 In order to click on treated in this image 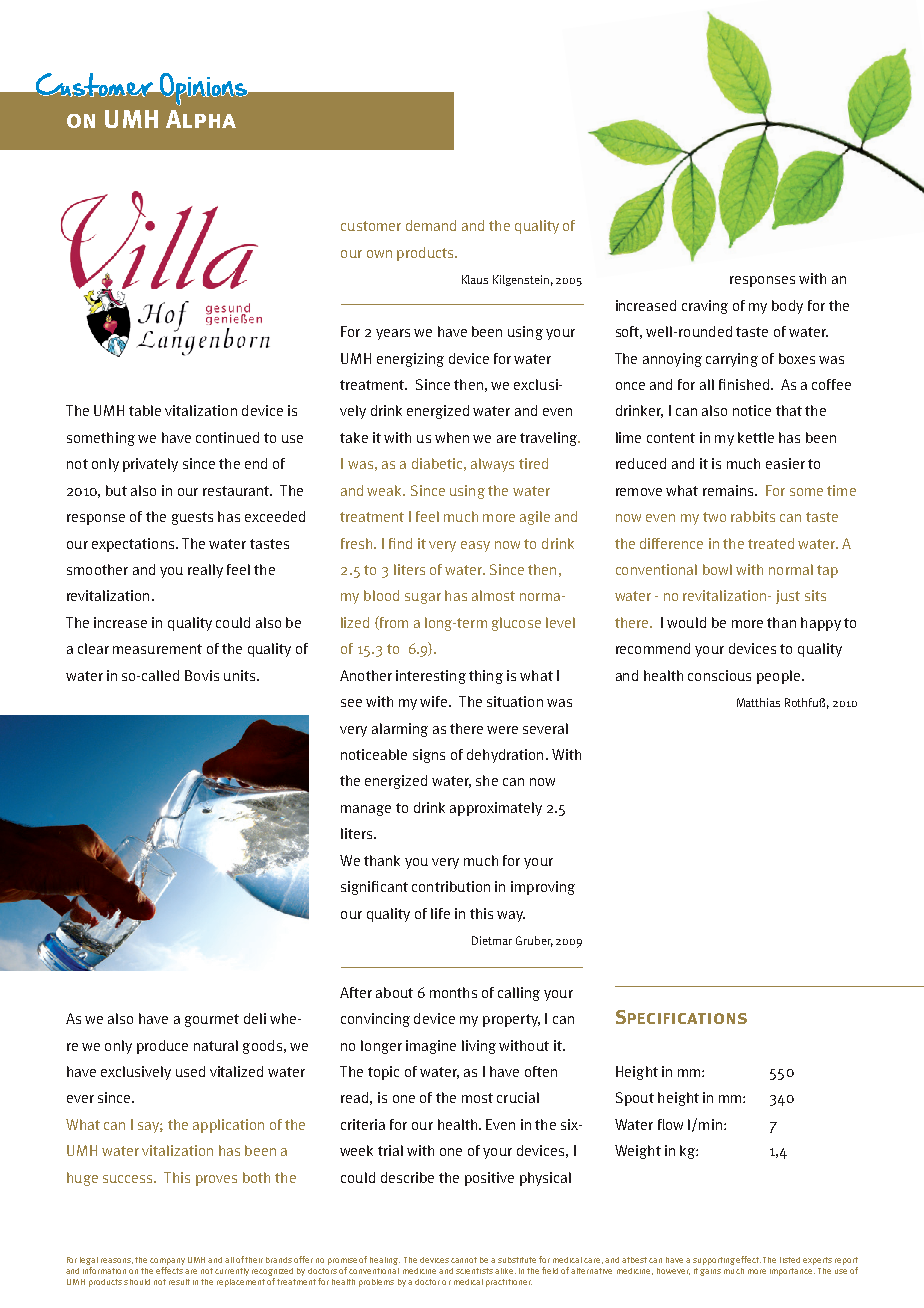, I will do `click(771, 543)`.
